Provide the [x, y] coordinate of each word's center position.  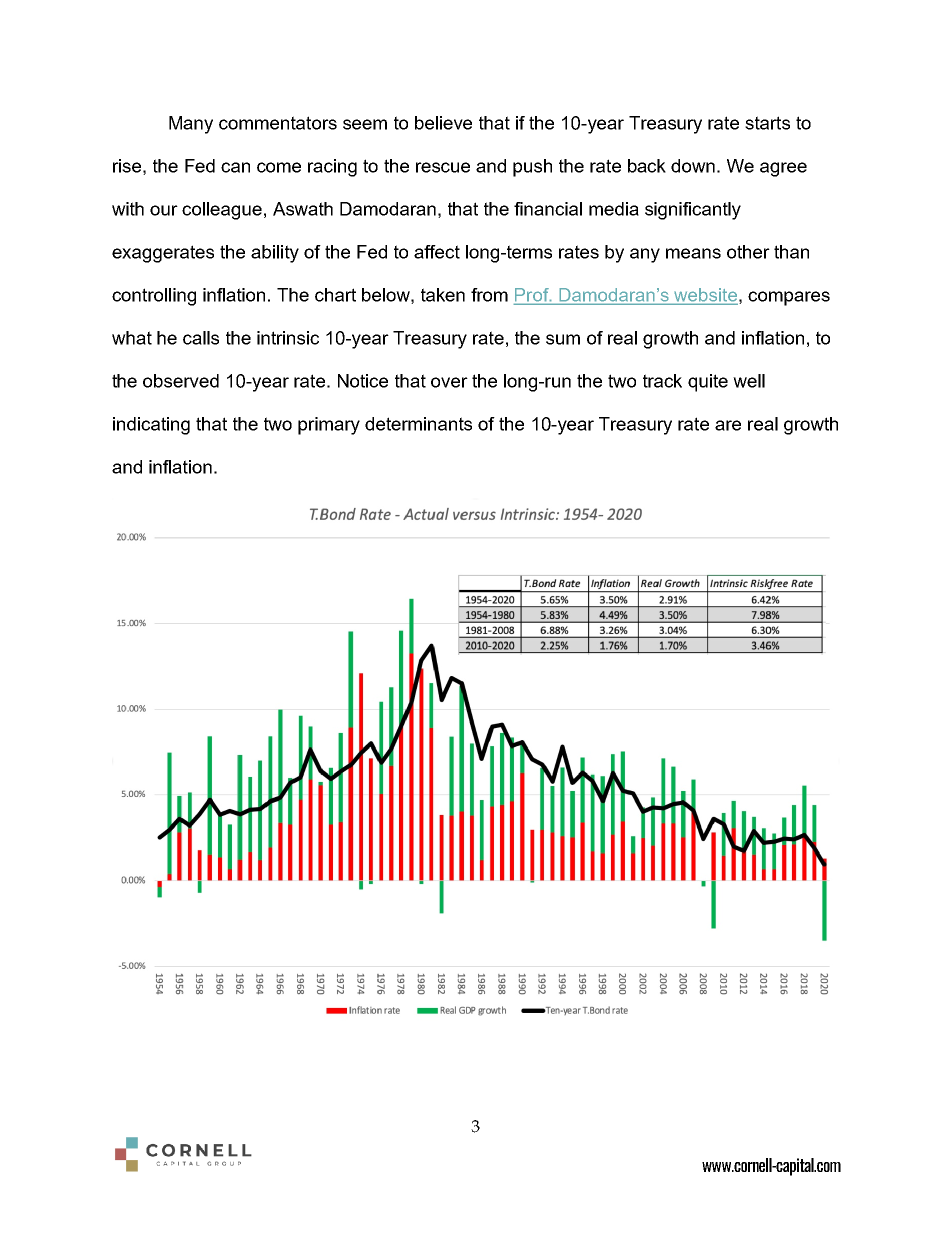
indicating [151, 426]
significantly [693, 211]
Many [191, 125]
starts [767, 123]
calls [201, 338]
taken [443, 295]
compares [789, 298]
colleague [222, 211]
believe [443, 123]
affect [437, 252]
